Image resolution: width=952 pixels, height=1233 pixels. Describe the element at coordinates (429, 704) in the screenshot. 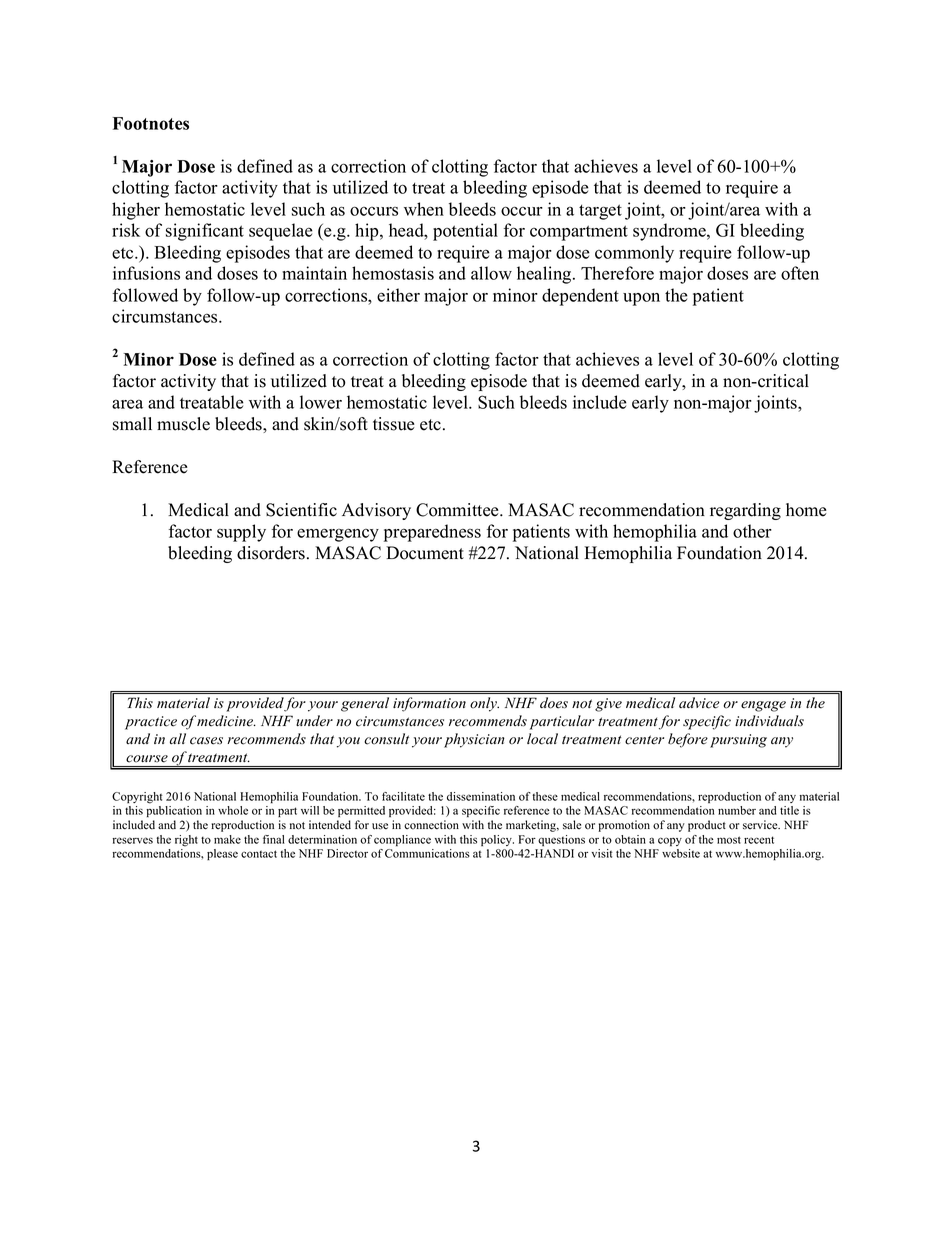

I see `information` at that location.
